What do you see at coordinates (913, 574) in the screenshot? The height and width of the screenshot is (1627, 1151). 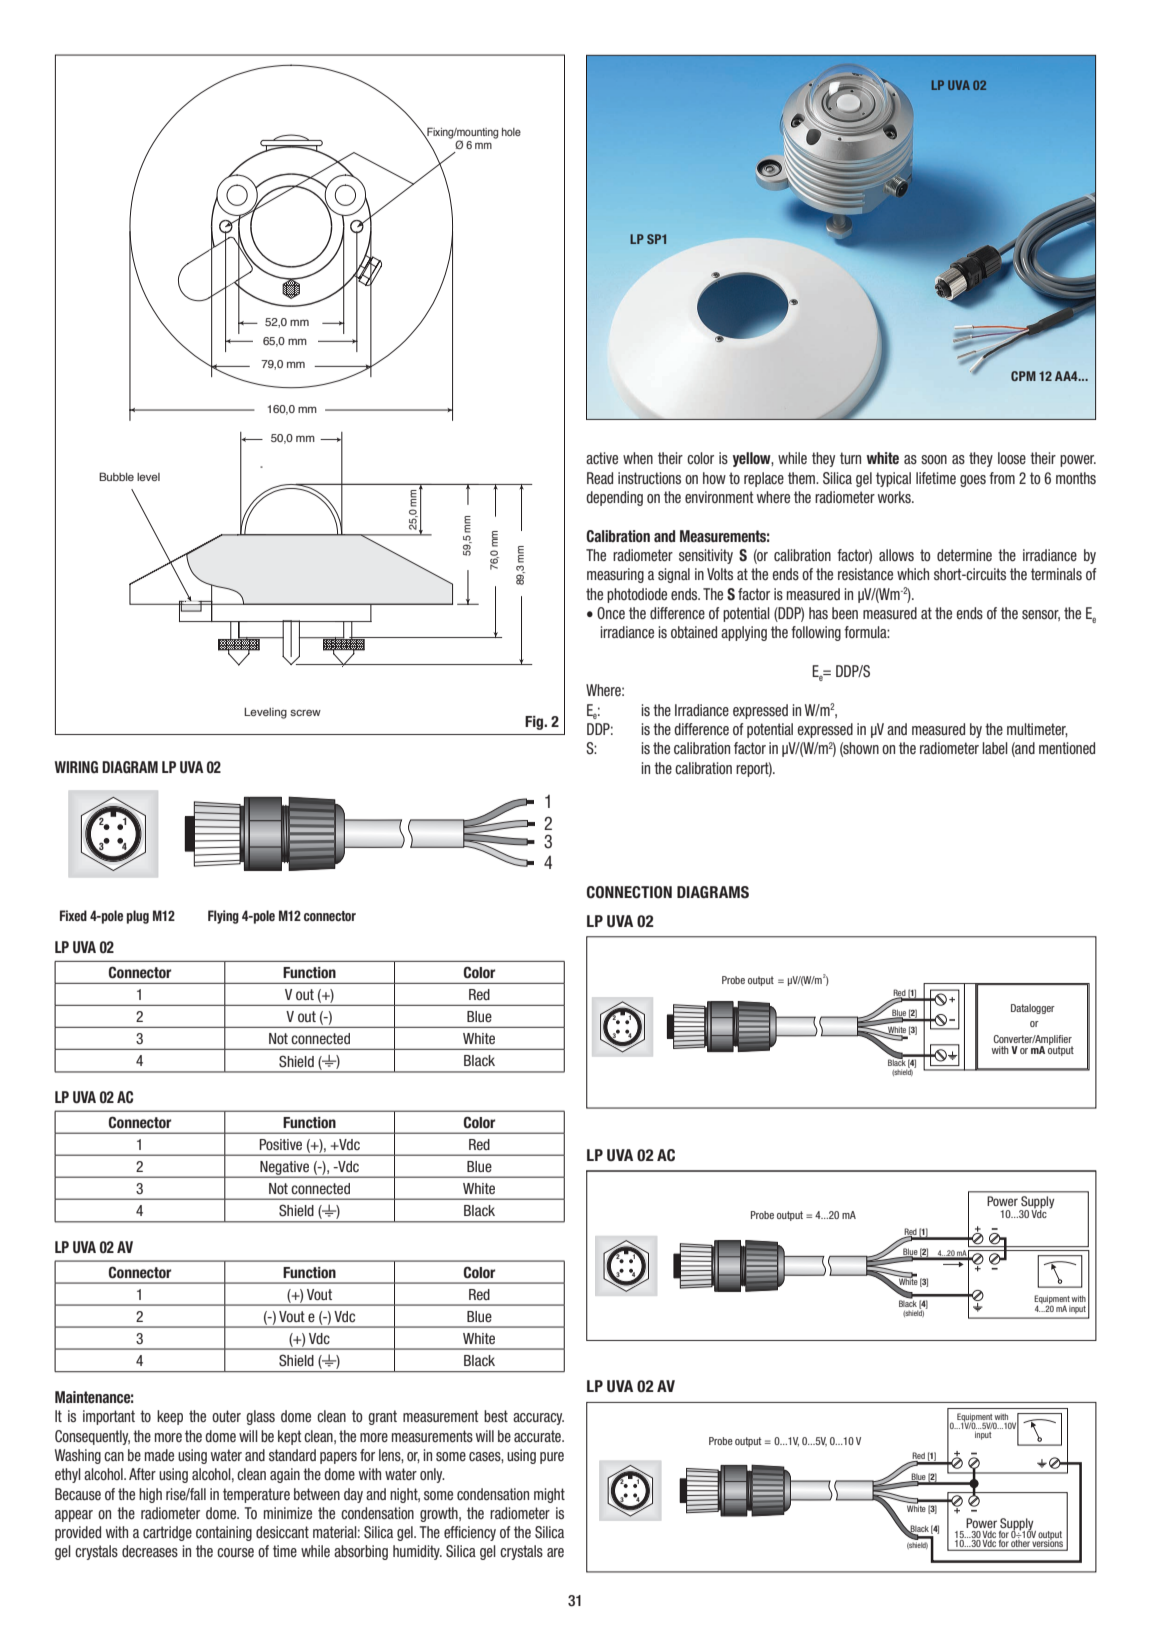 I see `which` at bounding box center [913, 574].
